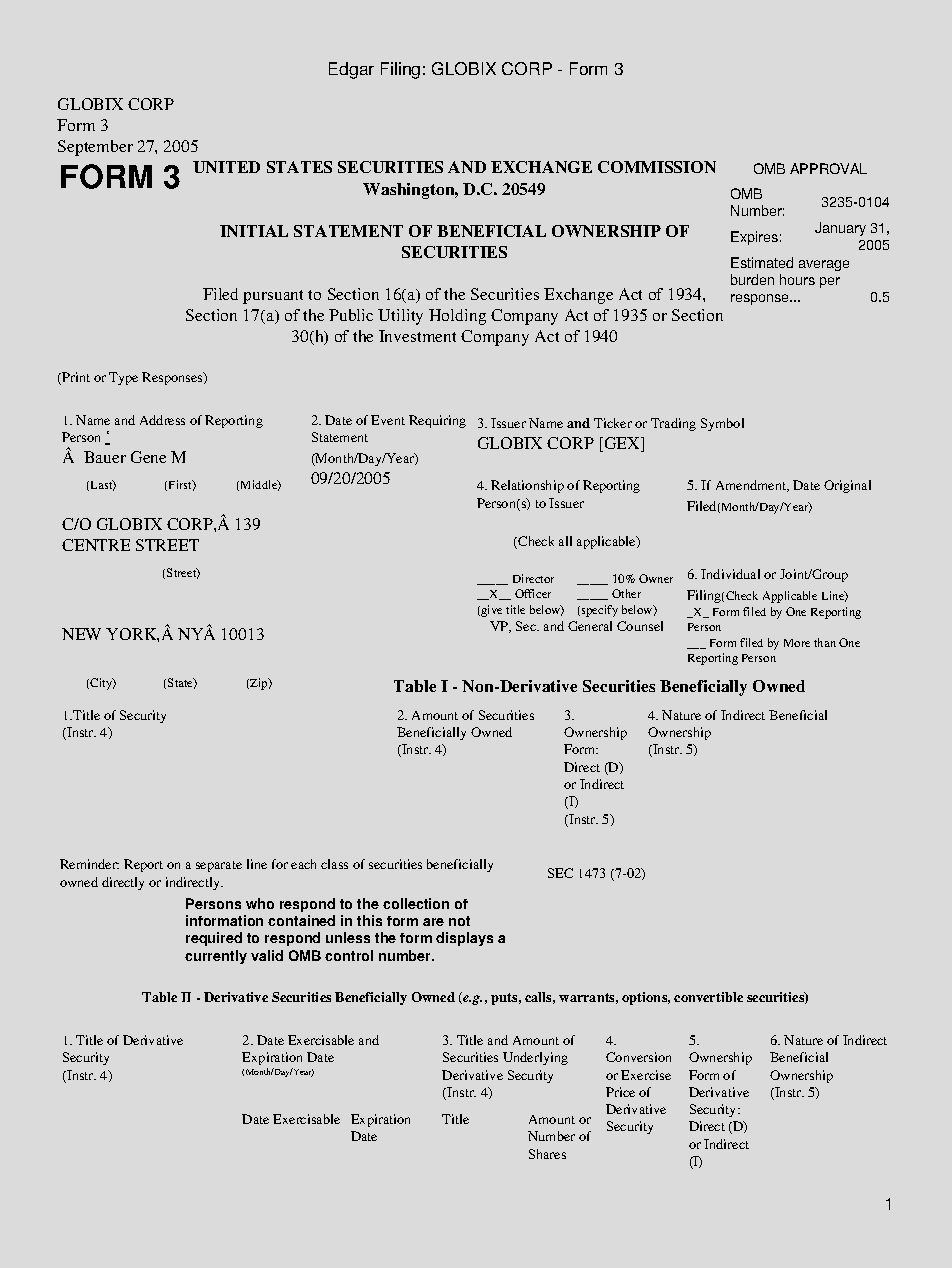 Image resolution: width=952 pixels, height=1268 pixels. What do you see at coordinates (95, 148) in the document?
I see `September` at bounding box center [95, 148].
